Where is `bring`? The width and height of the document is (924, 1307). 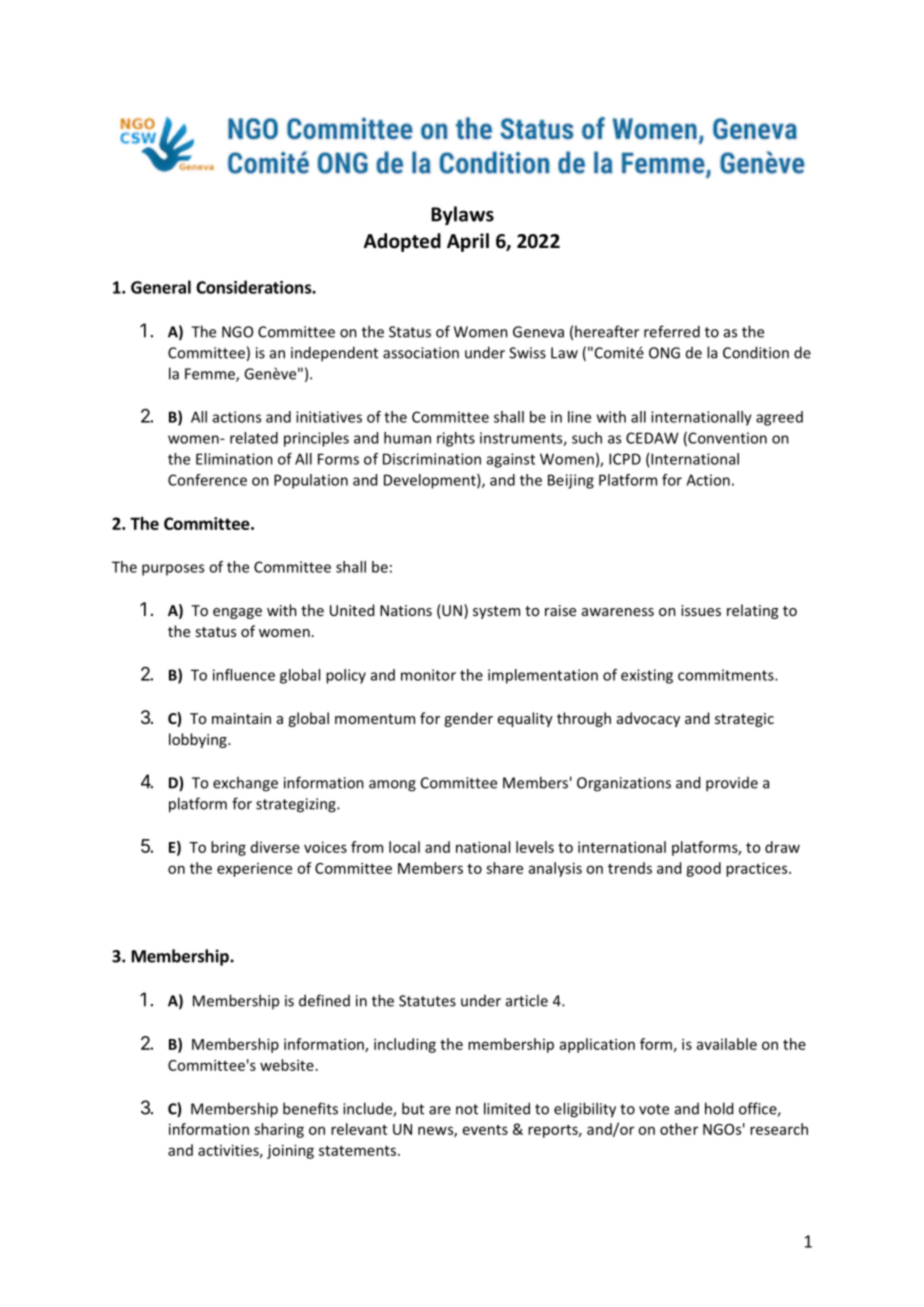
bring is located at coordinates (228, 848).
